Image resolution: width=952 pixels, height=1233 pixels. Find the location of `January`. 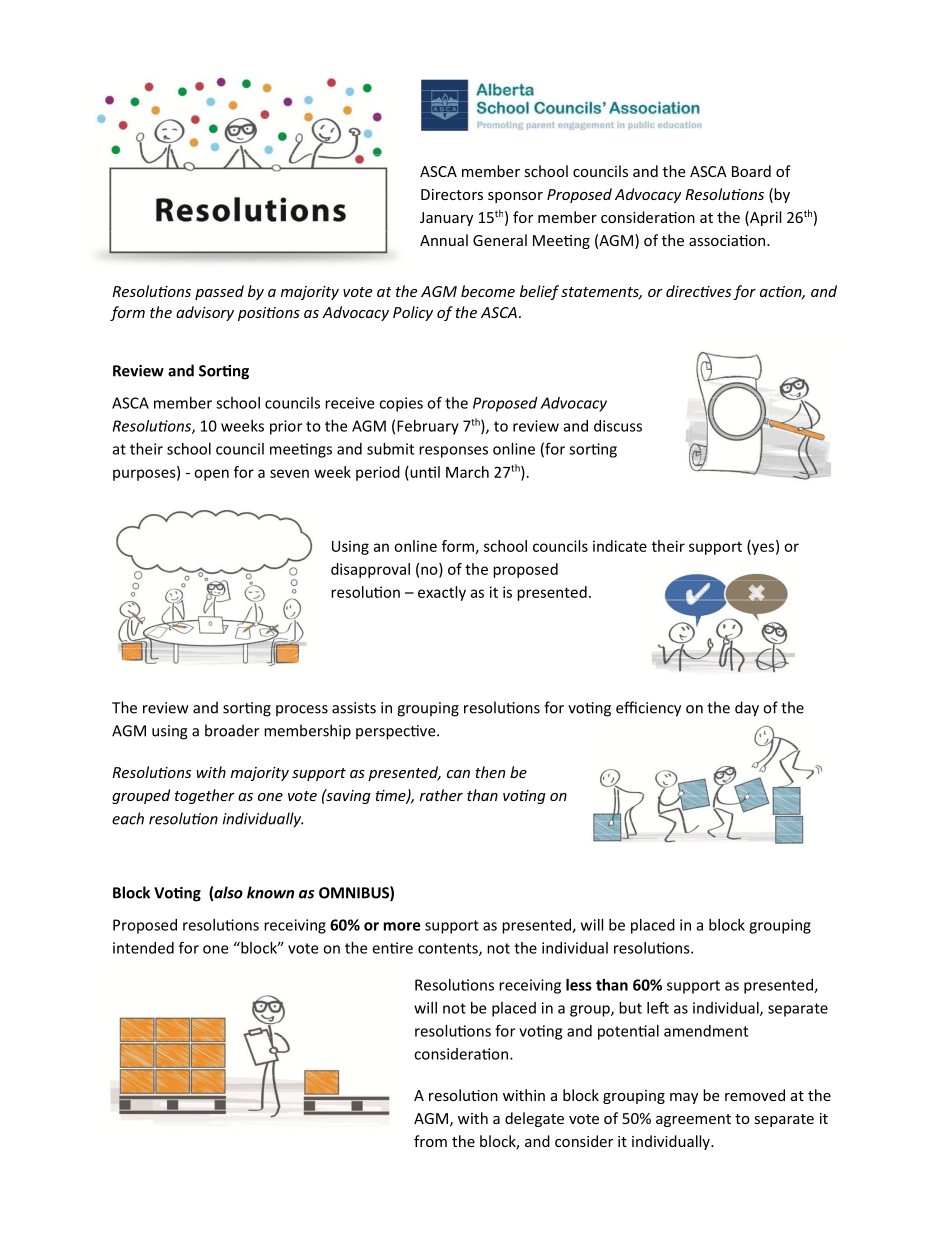

January is located at coordinates (446, 219).
